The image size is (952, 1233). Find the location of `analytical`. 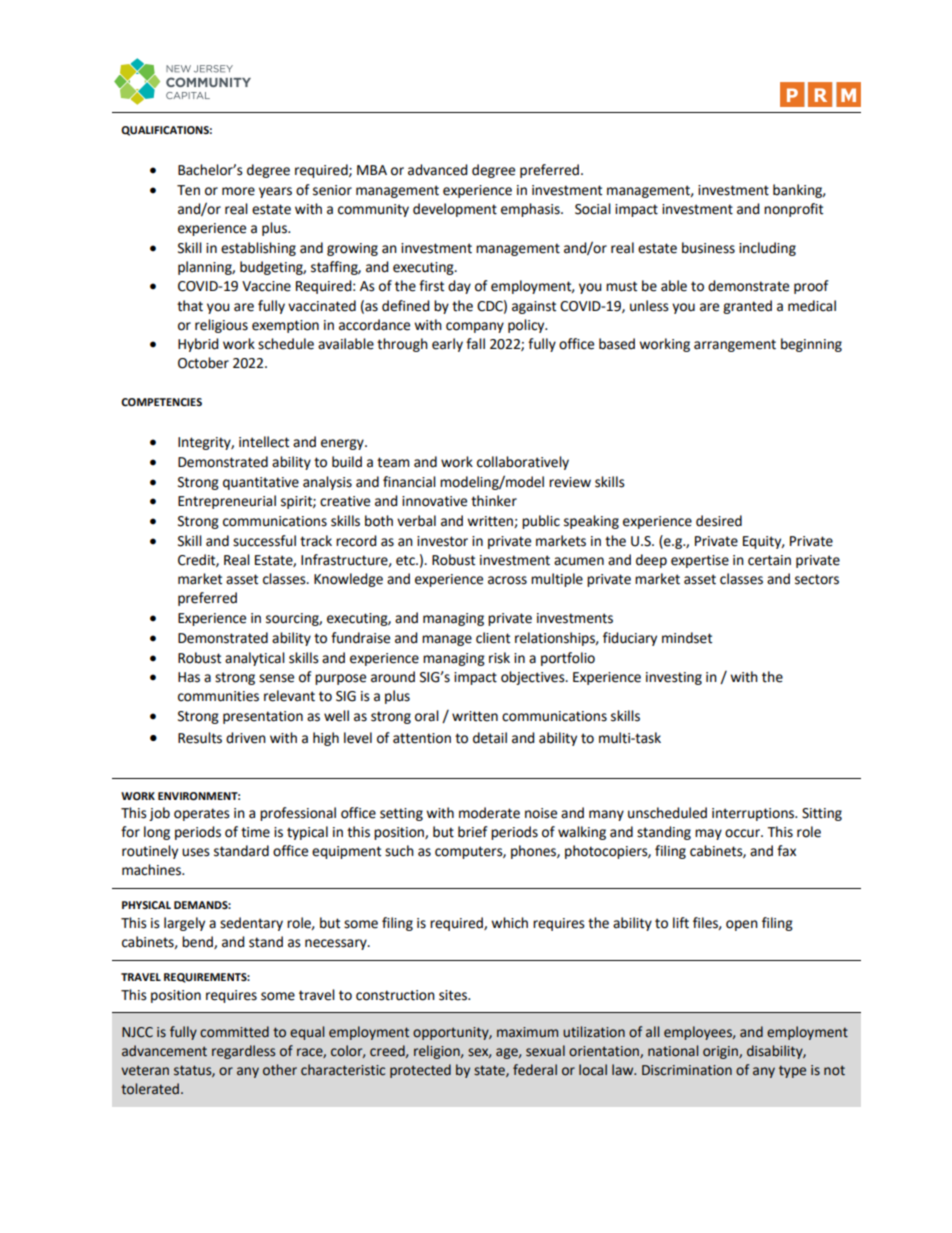

analytical is located at coordinates (255, 659).
